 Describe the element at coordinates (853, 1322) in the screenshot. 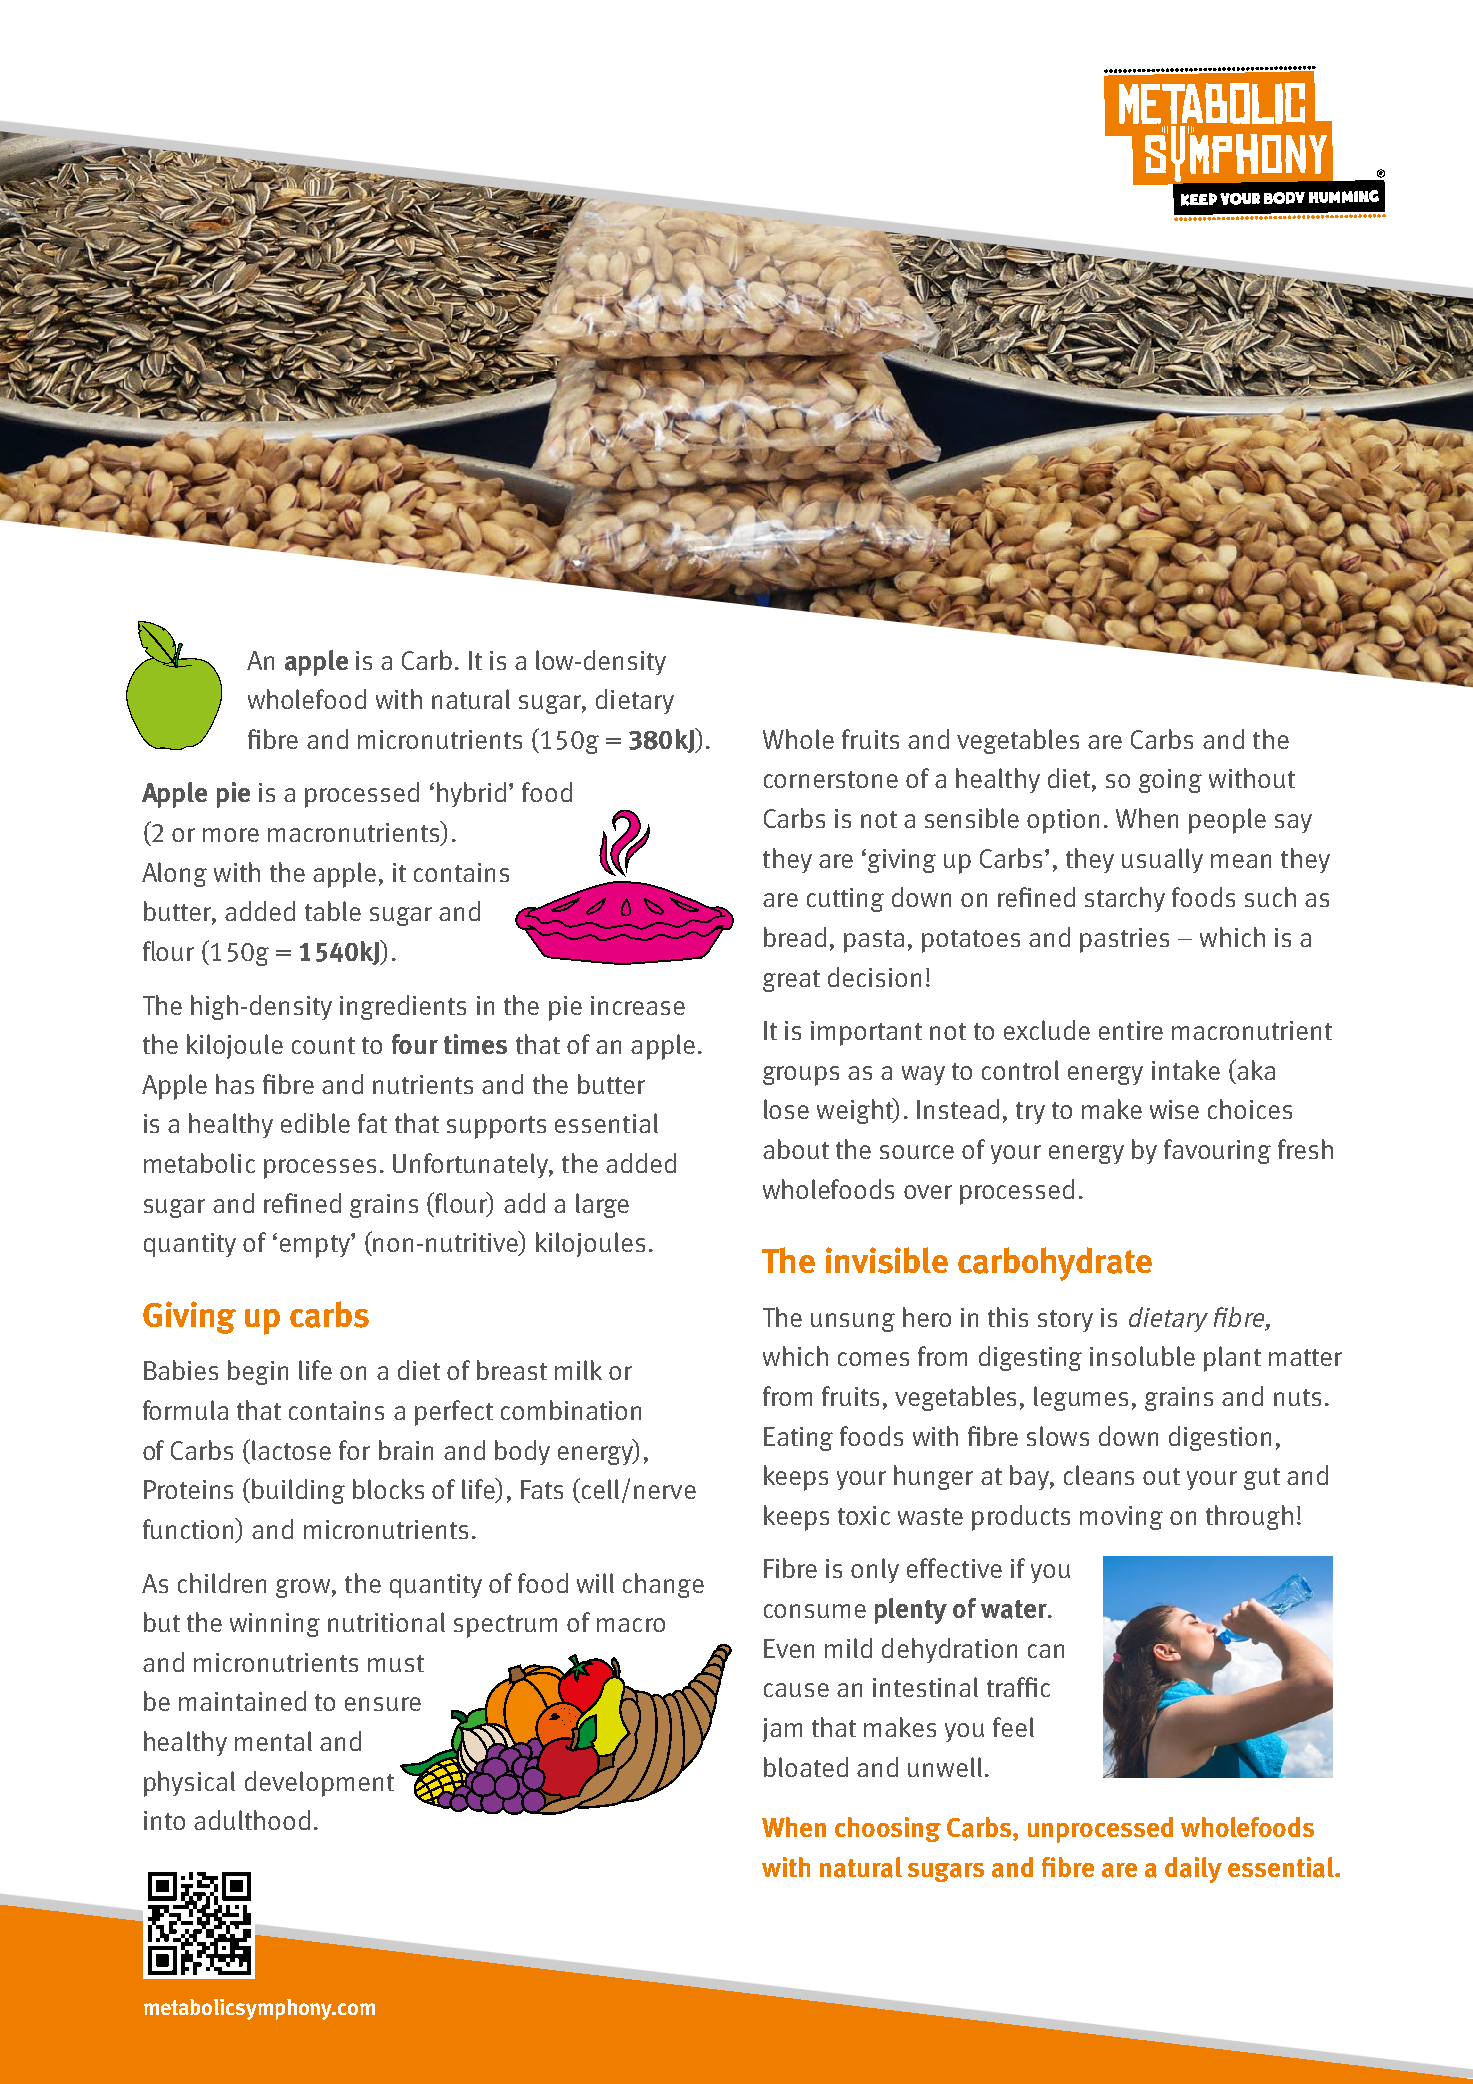

I see `unsung` at that location.
